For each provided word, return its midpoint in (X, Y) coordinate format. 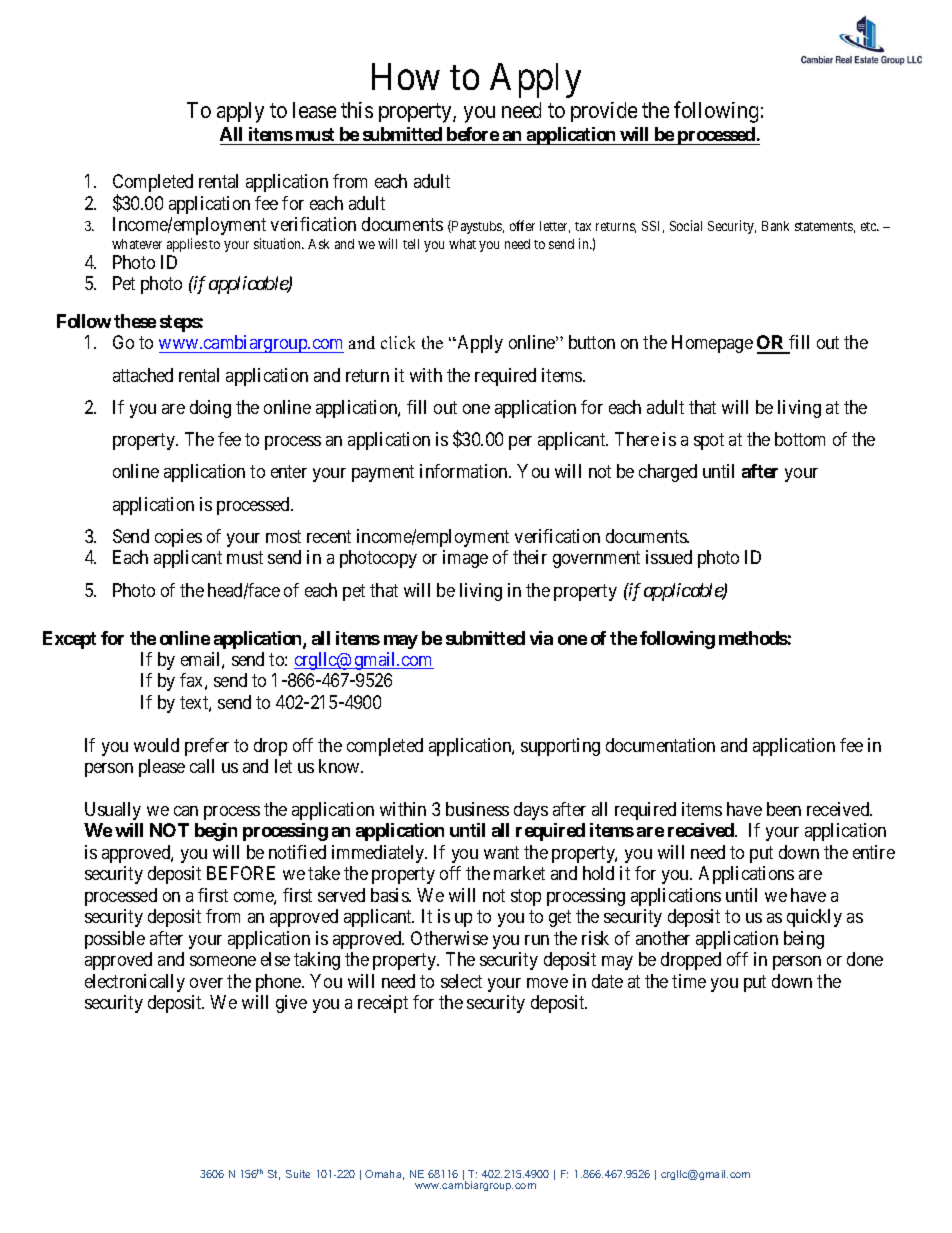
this (357, 110)
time (689, 981)
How (406, 76)
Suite (298, 1174)
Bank (775, 226)
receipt (383, 1004)
